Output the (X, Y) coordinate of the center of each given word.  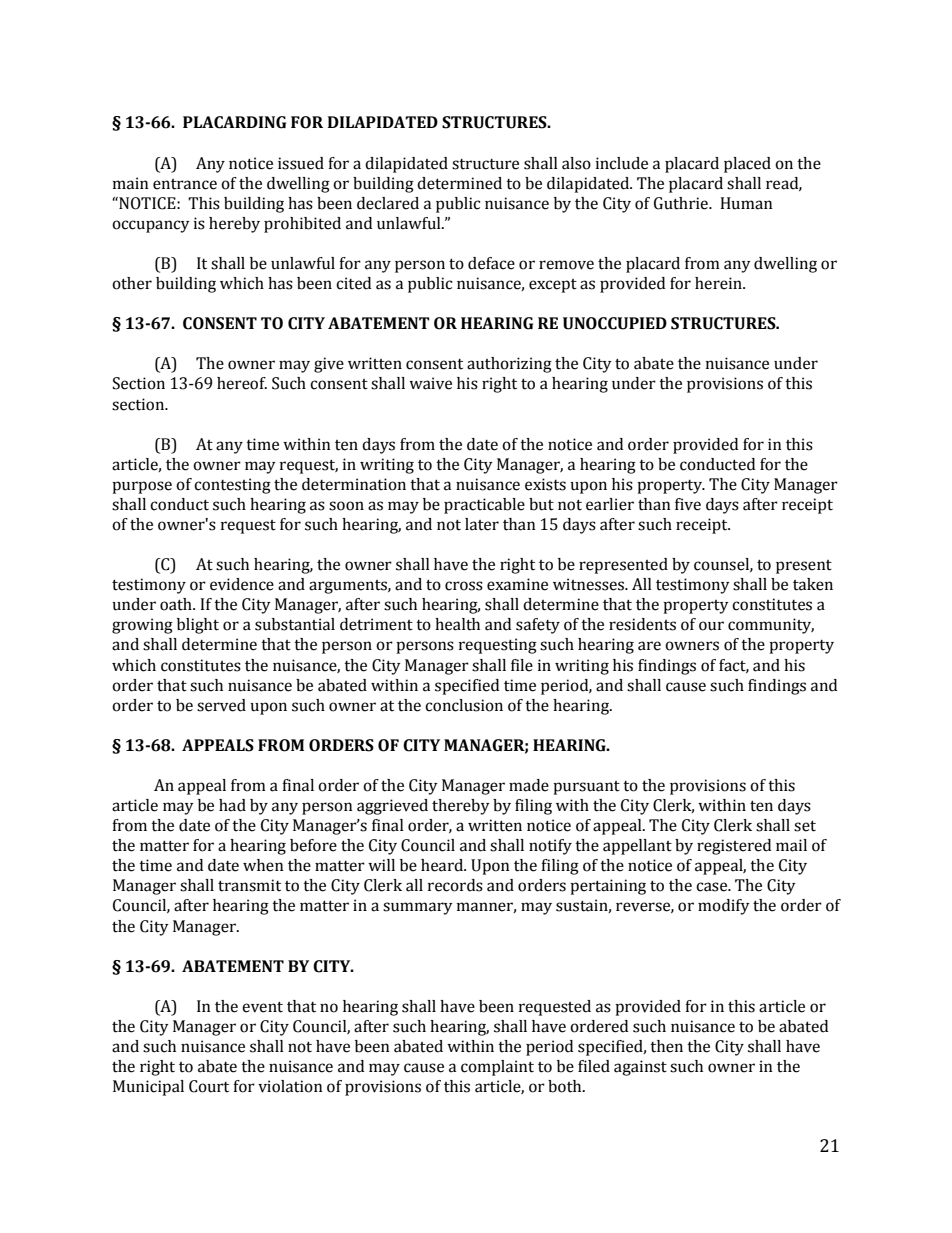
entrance (185, 184)
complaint (497, 1068)
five (688, 504)
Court (209, 1086)
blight (198, 626)
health (457, 624)
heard (443, 865)
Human (746, 203)
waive (430, 383)
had (232, 805)
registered (734, 847)
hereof (242, 383)
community (771, 626)
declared (388, 203)
